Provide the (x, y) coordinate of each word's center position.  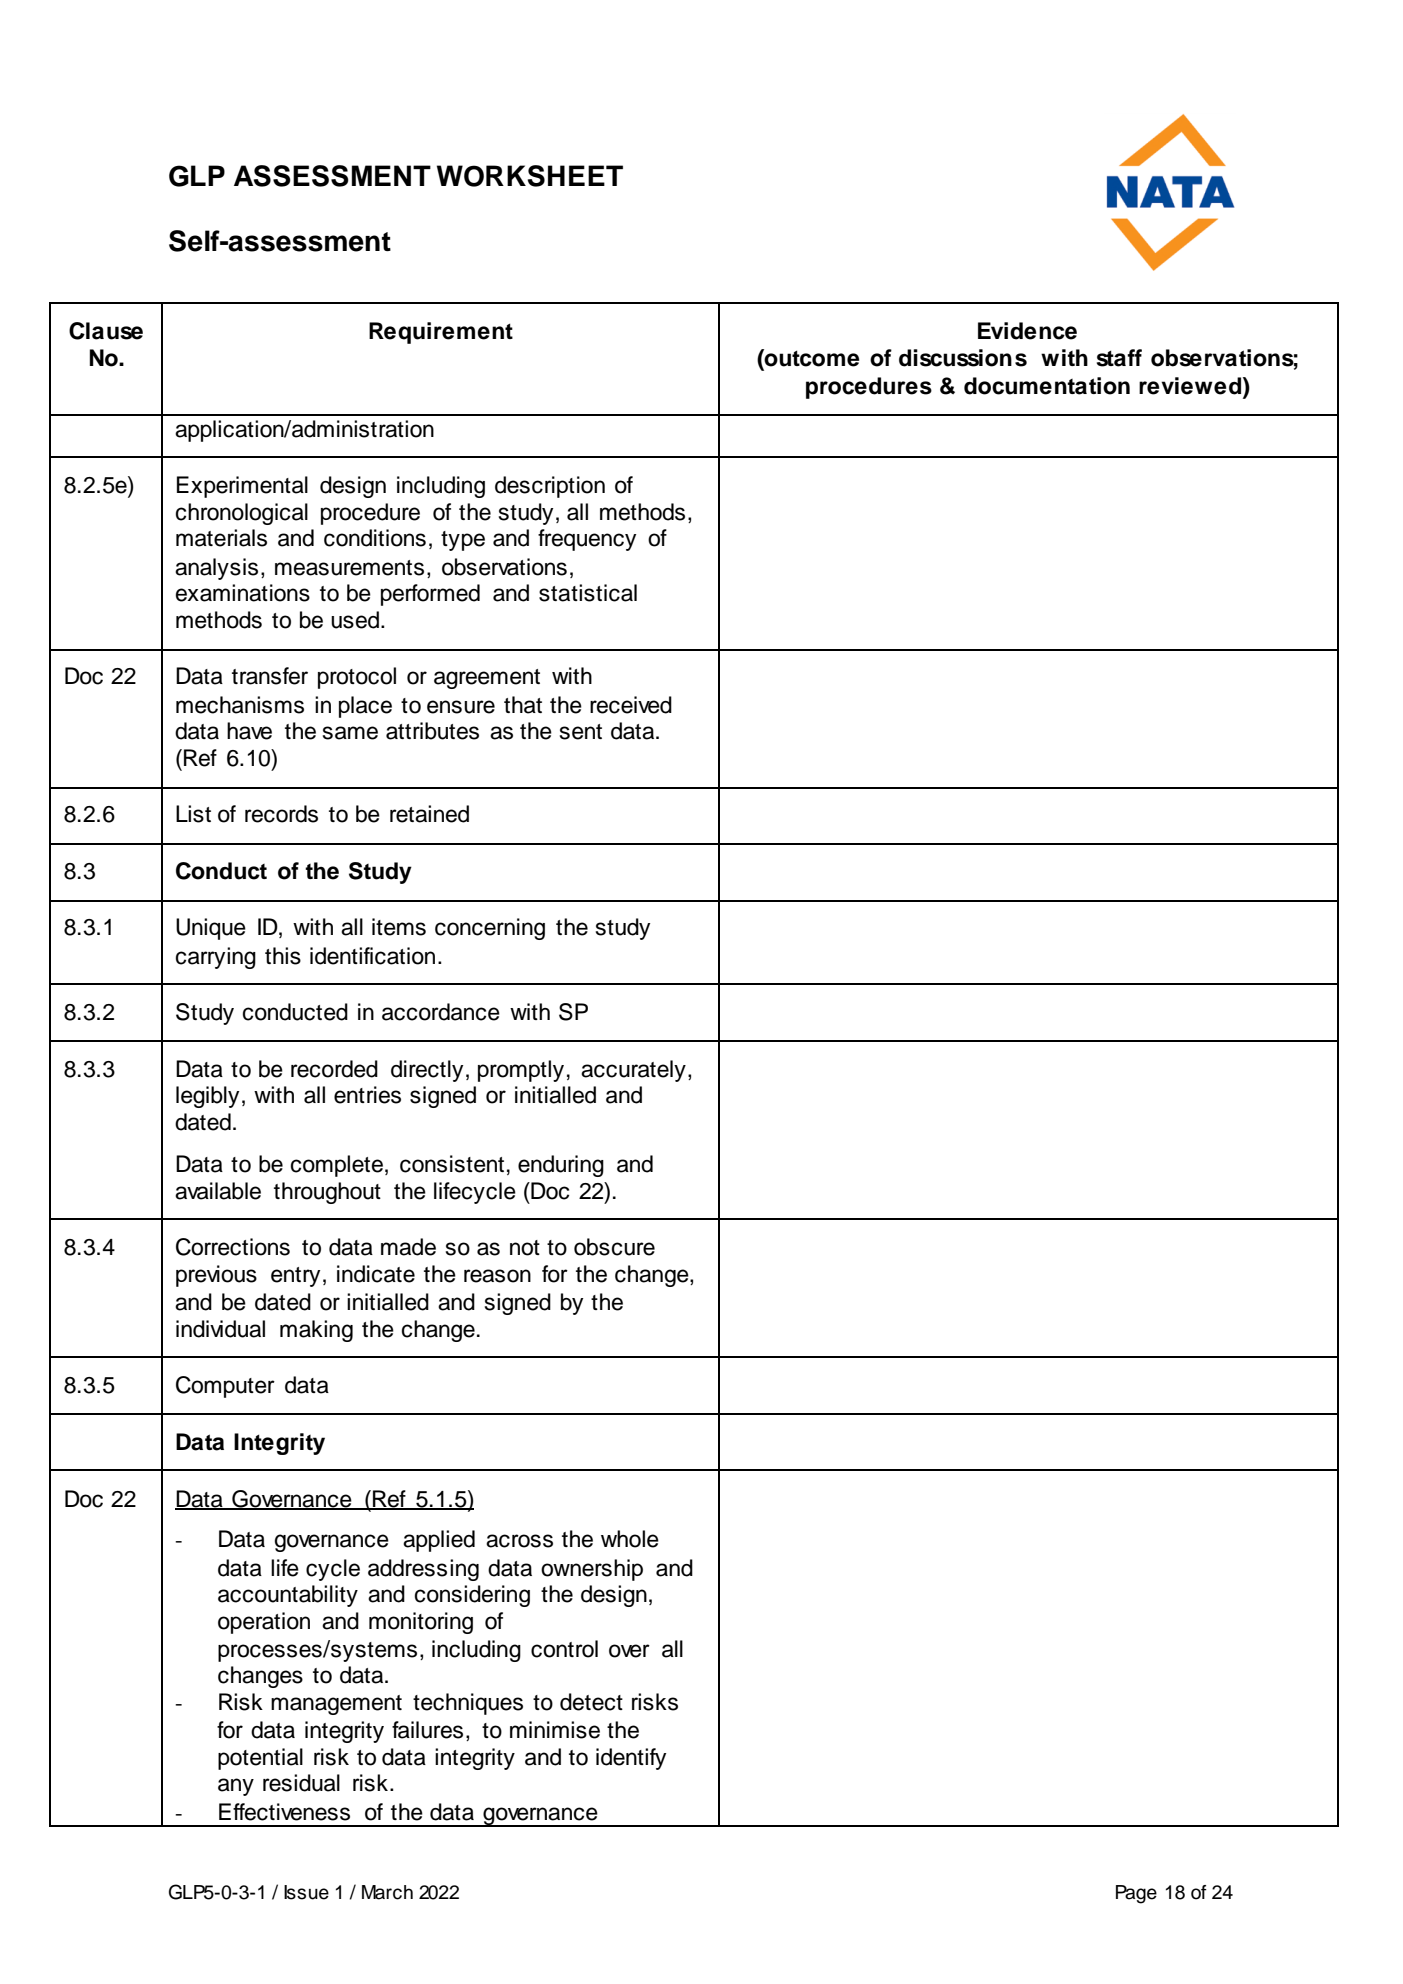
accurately (633, 1071)
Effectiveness (284, 1812)
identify (631, 1759)
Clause (106, 331)
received (631, 705)
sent (581, 732)
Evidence (1027, 331)
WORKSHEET (530, 176)
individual (220, 1329)
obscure (614, 1247)
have (249, 731)
